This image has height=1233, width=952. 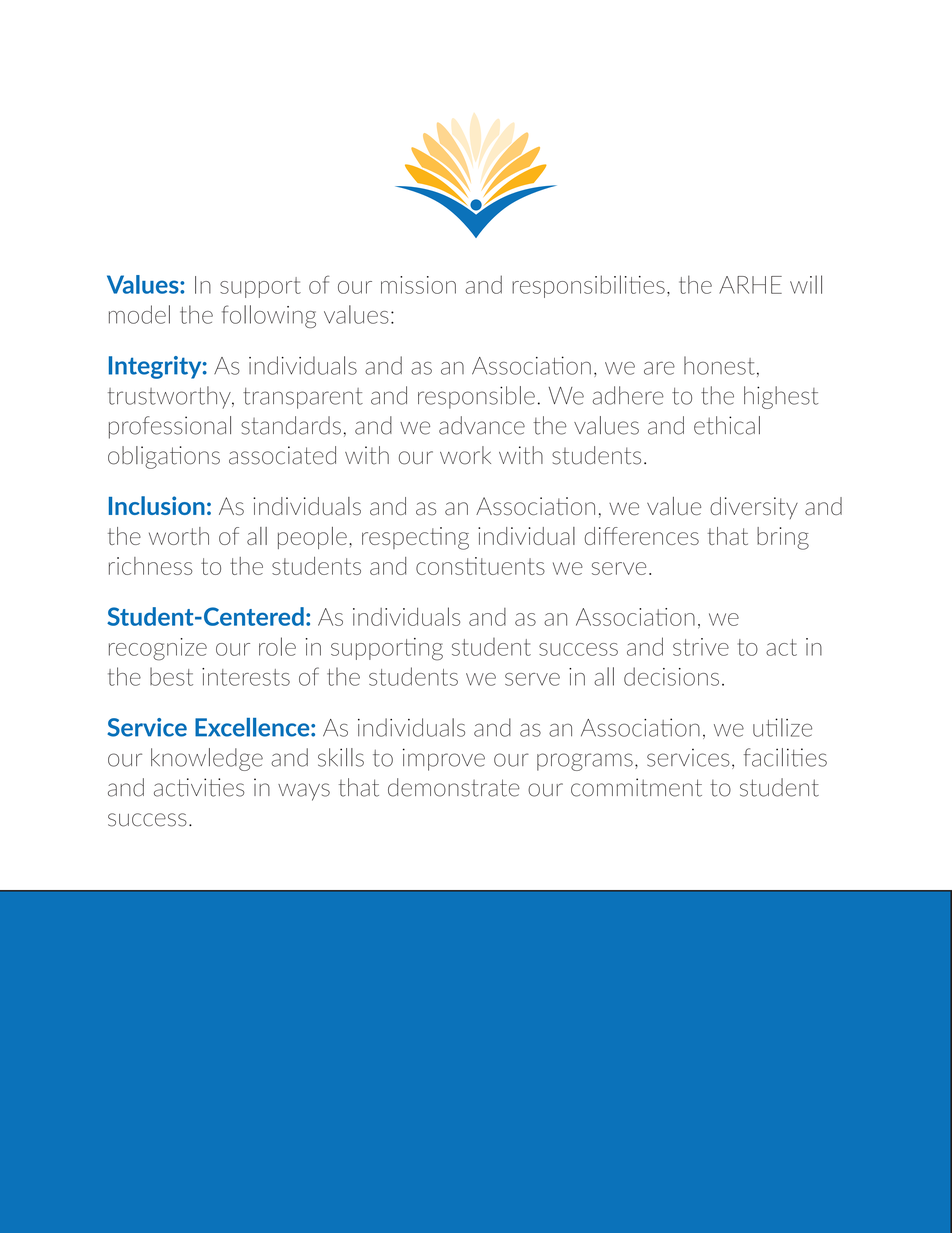 I want to click on will, so click(x=806, y=284).
